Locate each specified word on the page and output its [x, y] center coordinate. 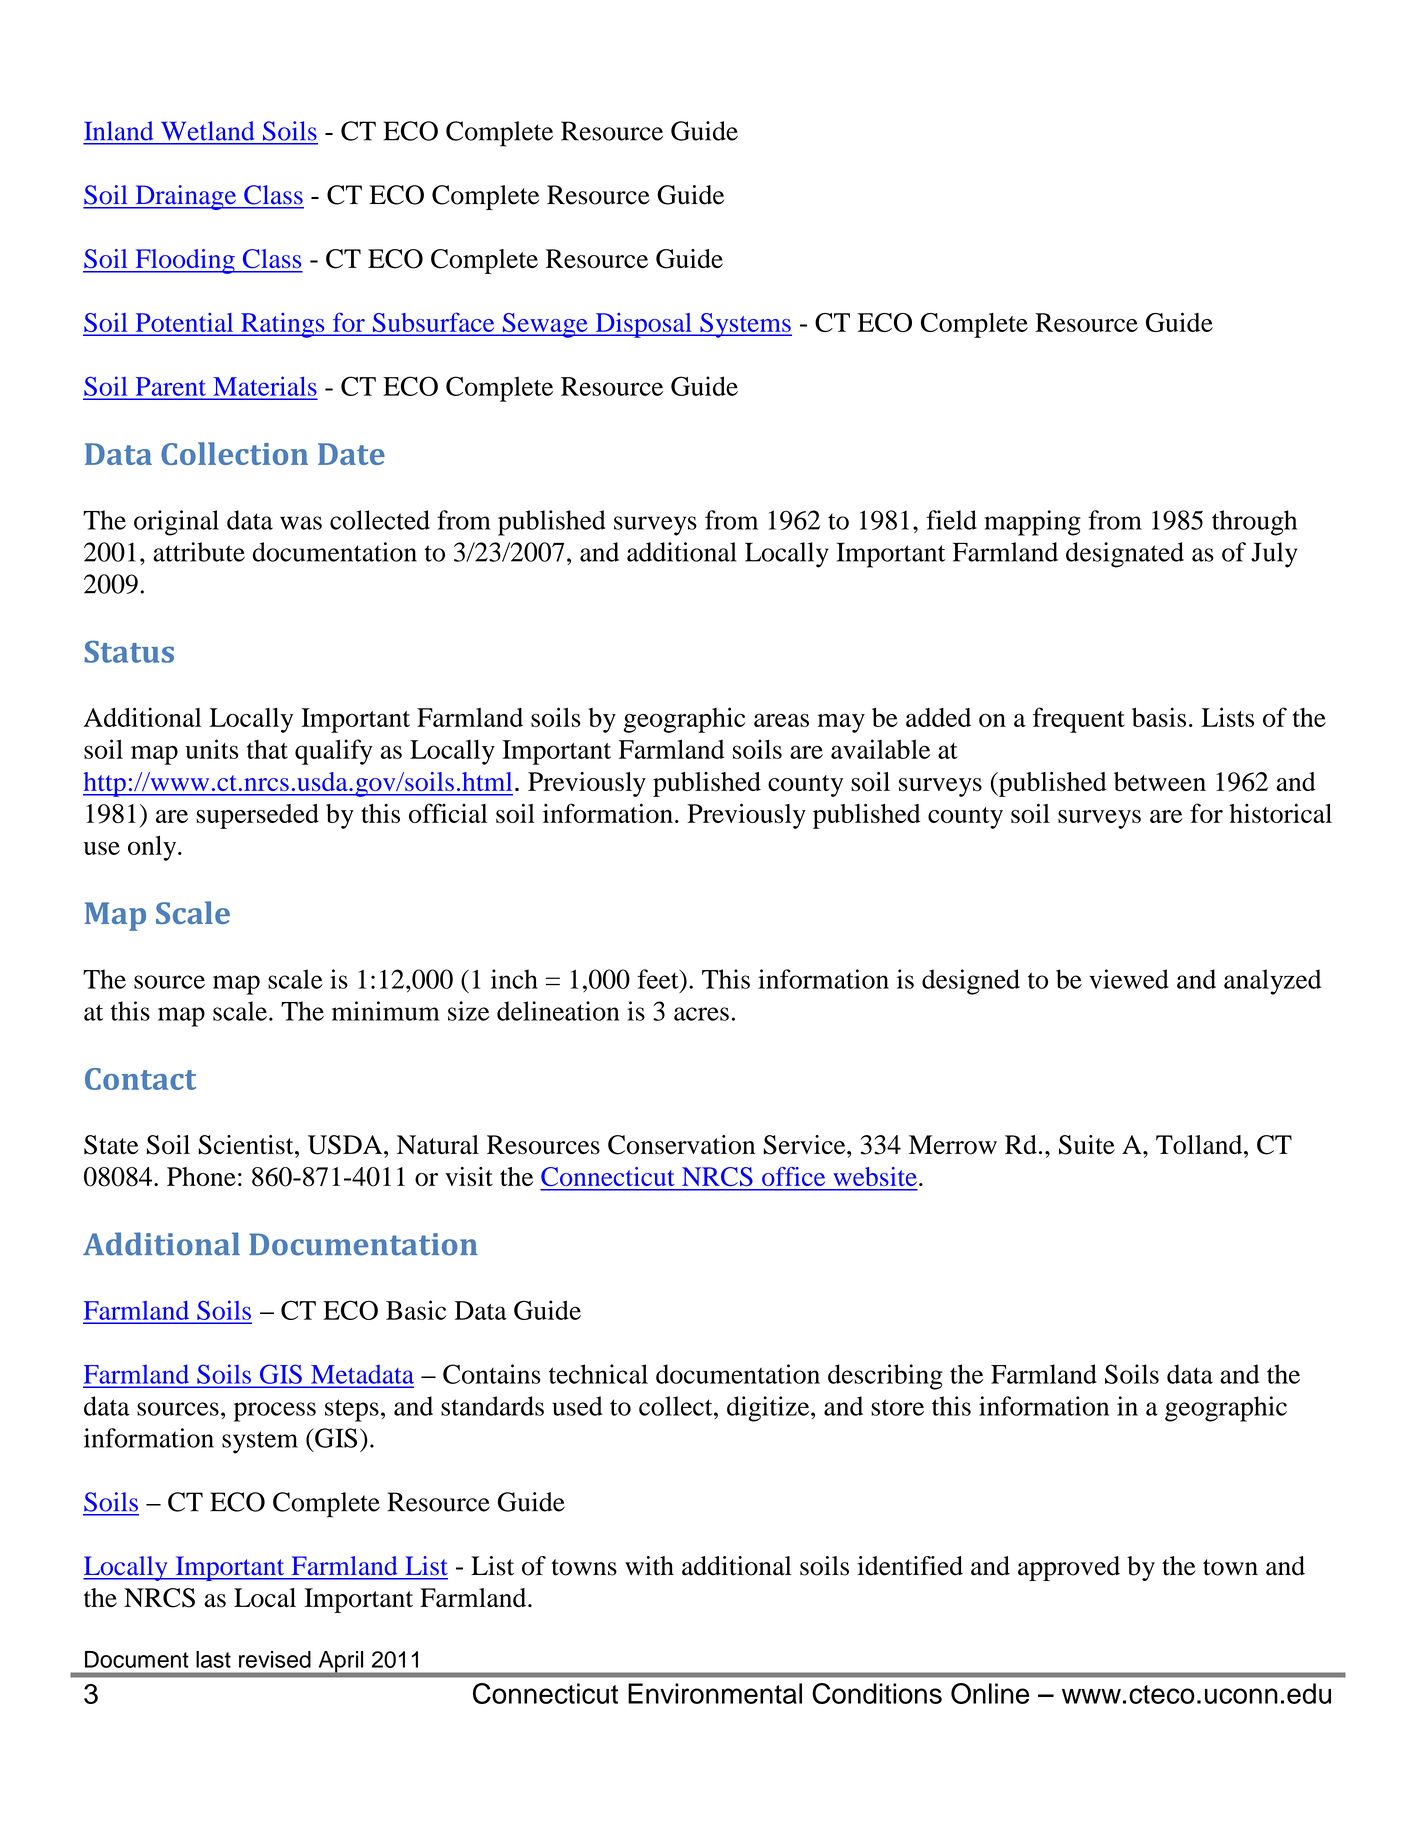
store [897, 1407]
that [267, 749]
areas [781, 720]
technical [598, 1374]
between [1160, 781]
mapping [1033, 523]
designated [1125, 555]
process [275, 1412]
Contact [140, 1079]
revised [275, 1659]
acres [701, 1014]
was [301, 523]
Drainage [186, 197]
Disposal [643, 325]
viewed [1129, 979]
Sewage [545, 325]
